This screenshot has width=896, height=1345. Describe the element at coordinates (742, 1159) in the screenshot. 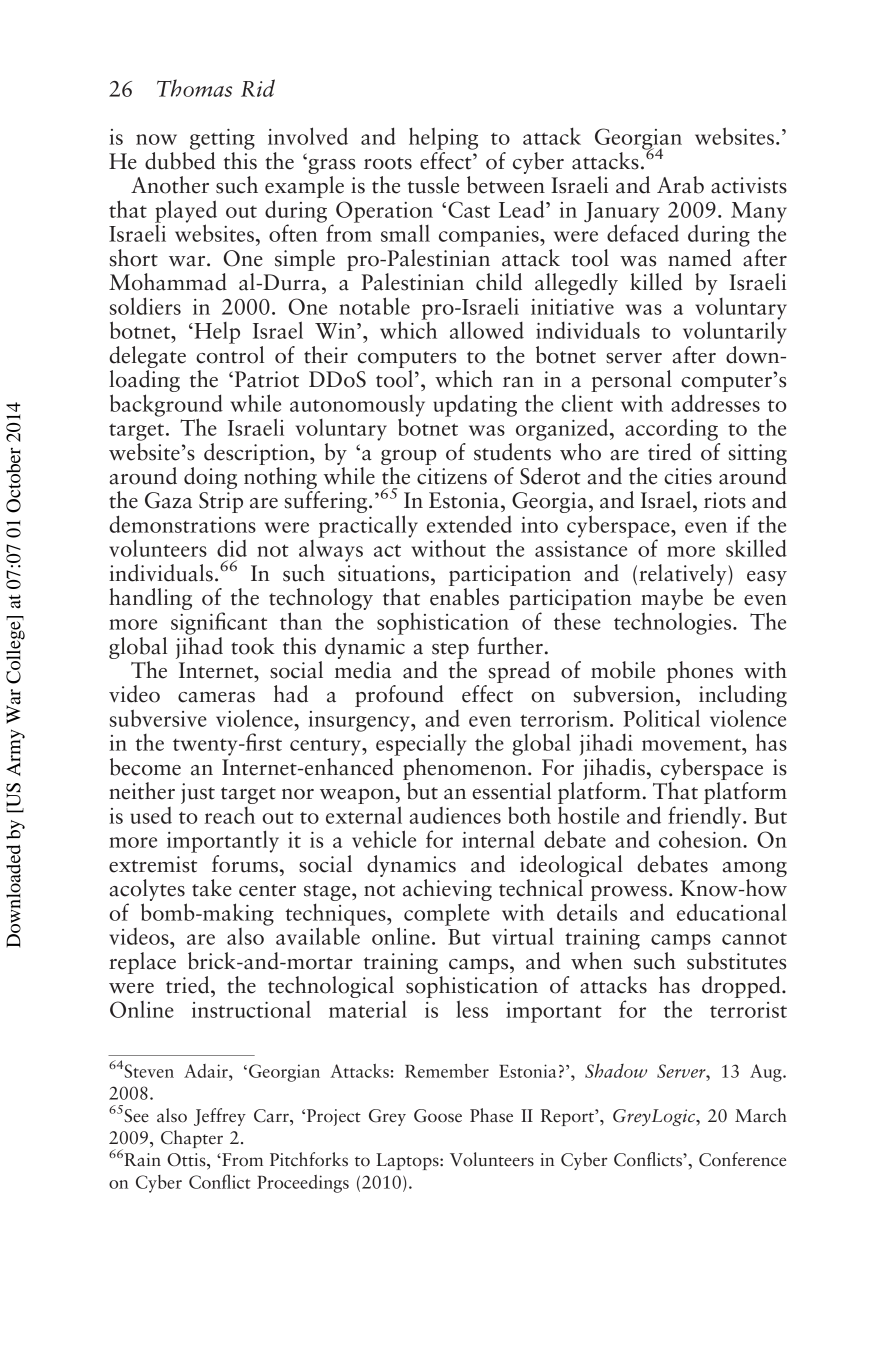

I see `Conference` at that location.
